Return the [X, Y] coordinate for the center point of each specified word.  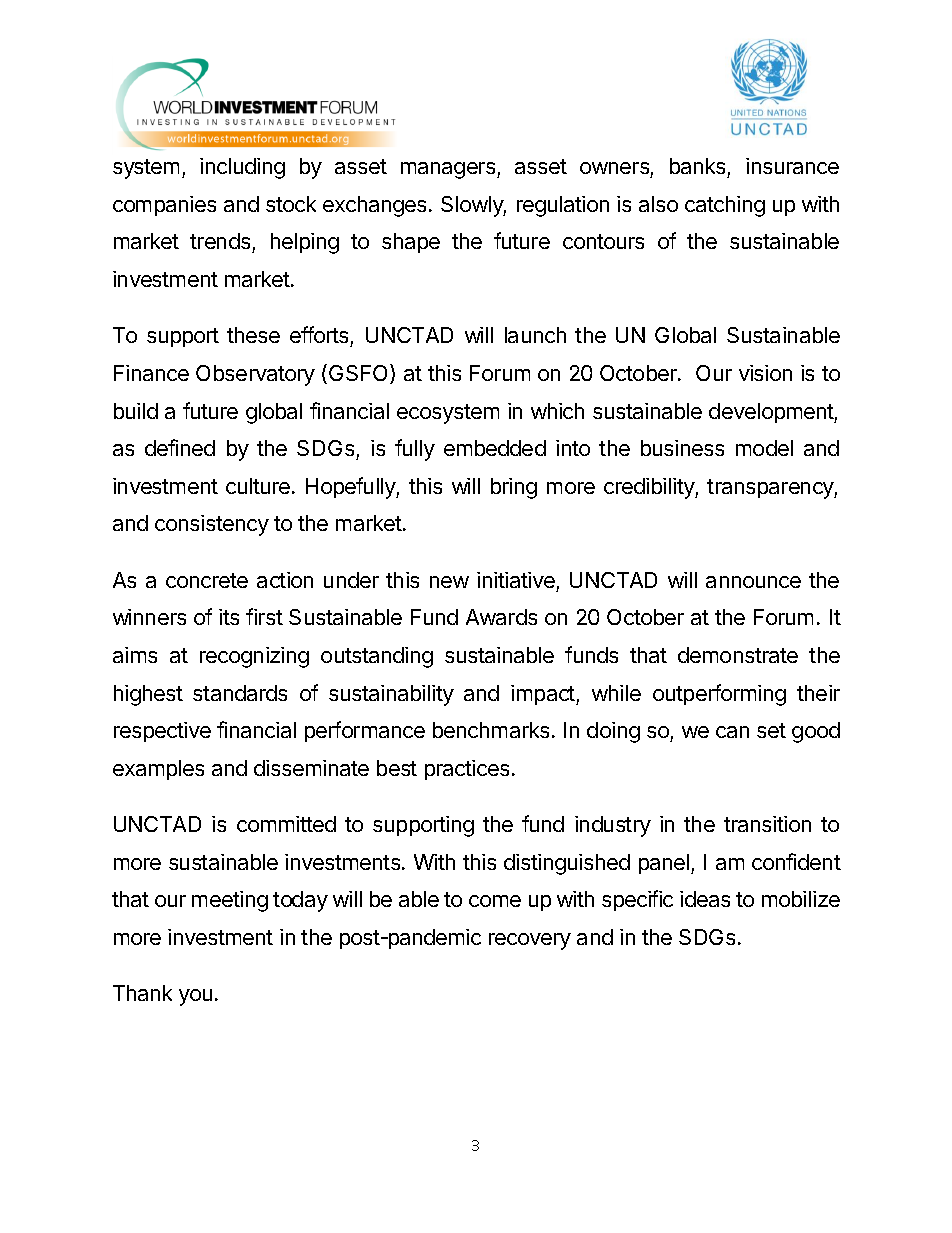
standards [240, 693]
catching [725, 206]
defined [180, 447]
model [764, 448]
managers [449, 170]
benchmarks [491, 730]
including [242, 168]
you [195, 997]
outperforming [719, 695]
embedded [495, 448]
